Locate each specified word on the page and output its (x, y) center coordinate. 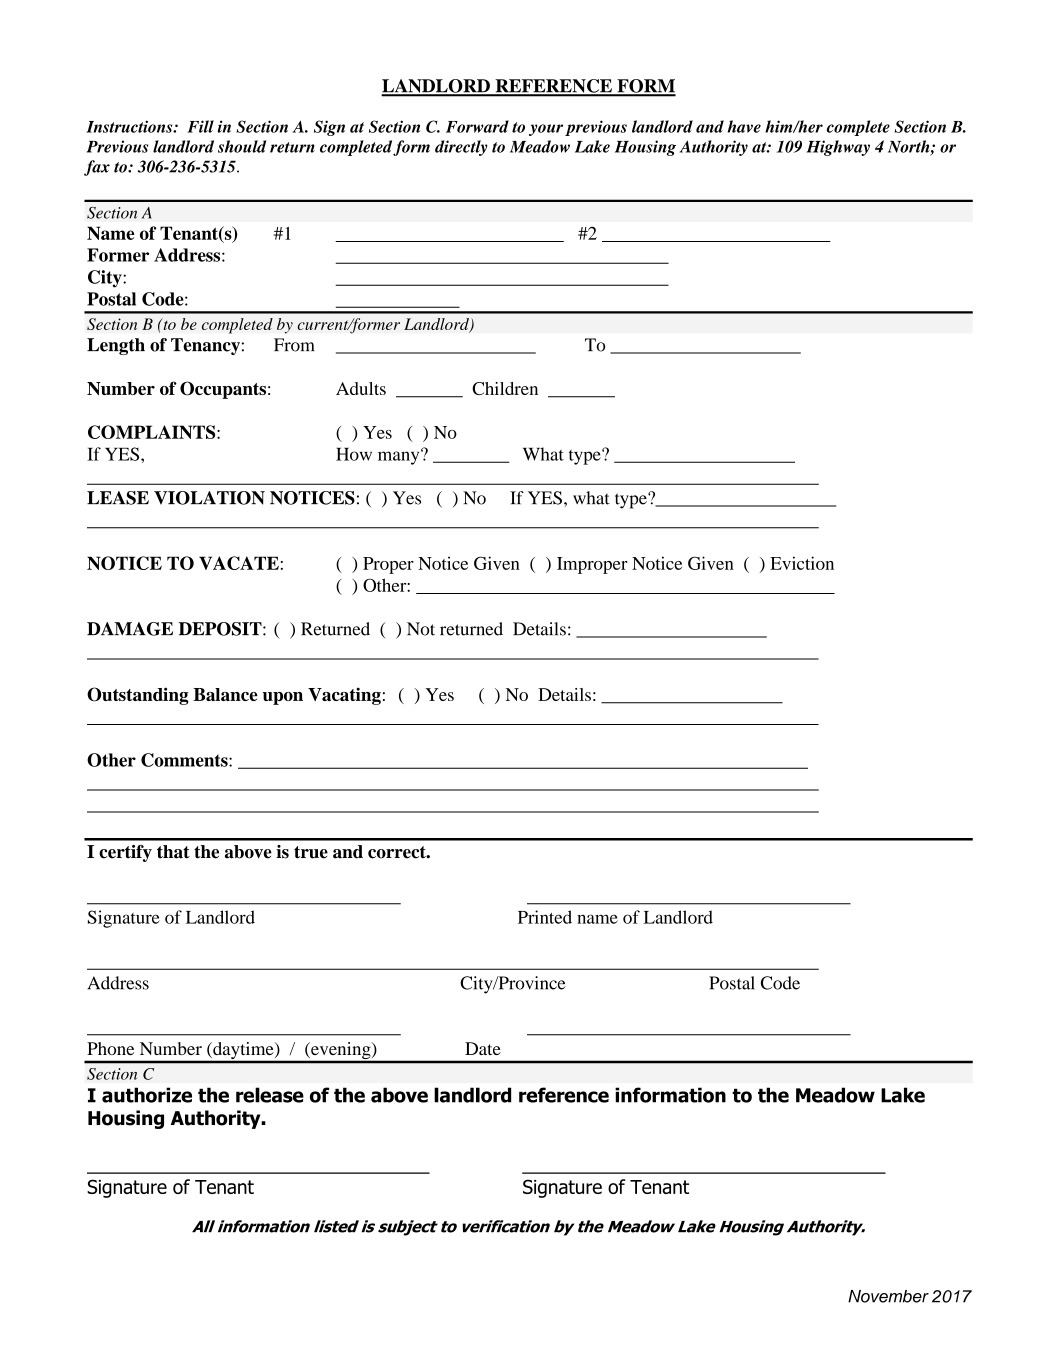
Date (483, 1048)
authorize (147, 1095)
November (888, 1296)
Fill (200, 126)
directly (461, 148)
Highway (838, 148)
